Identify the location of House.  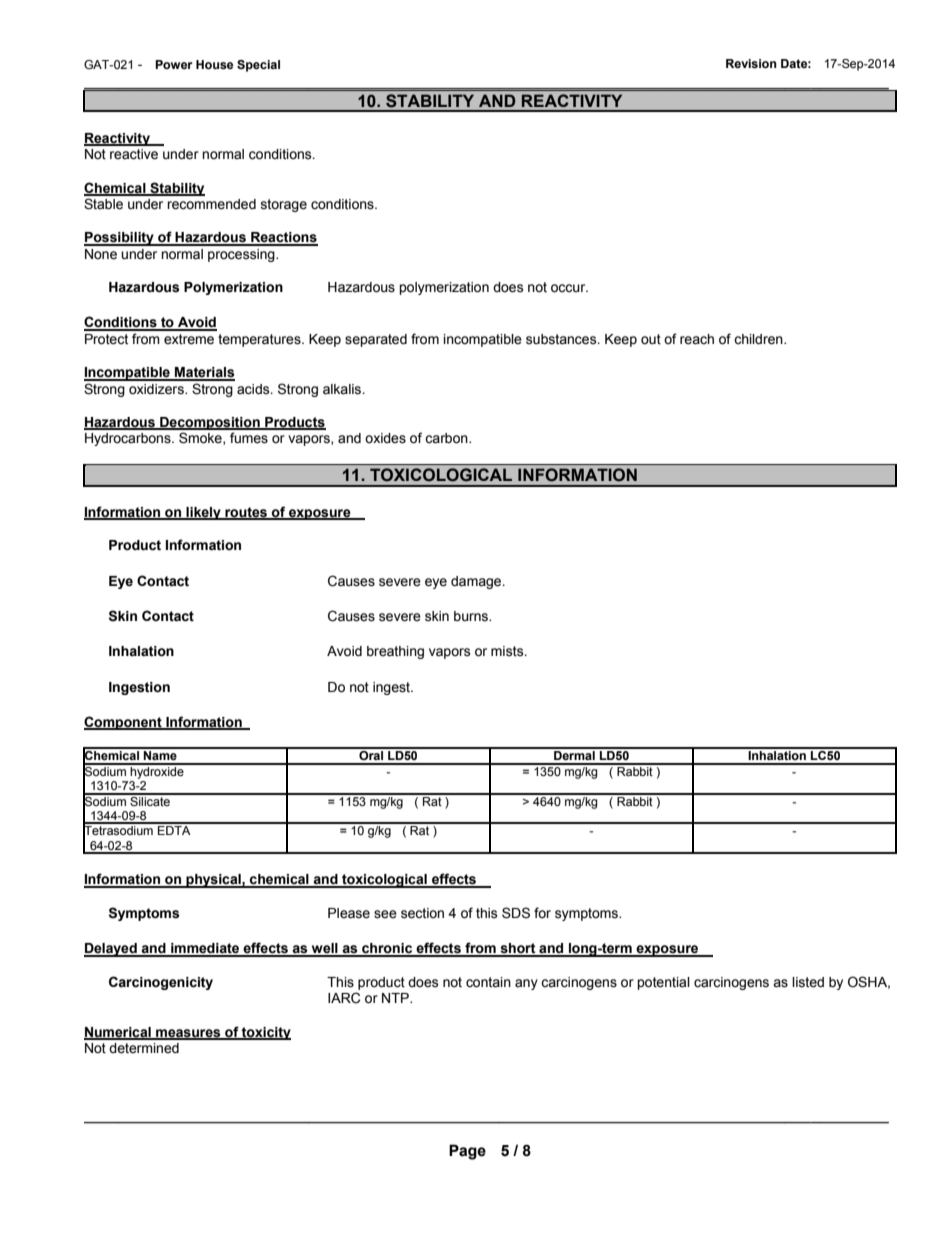
(214, 64).
